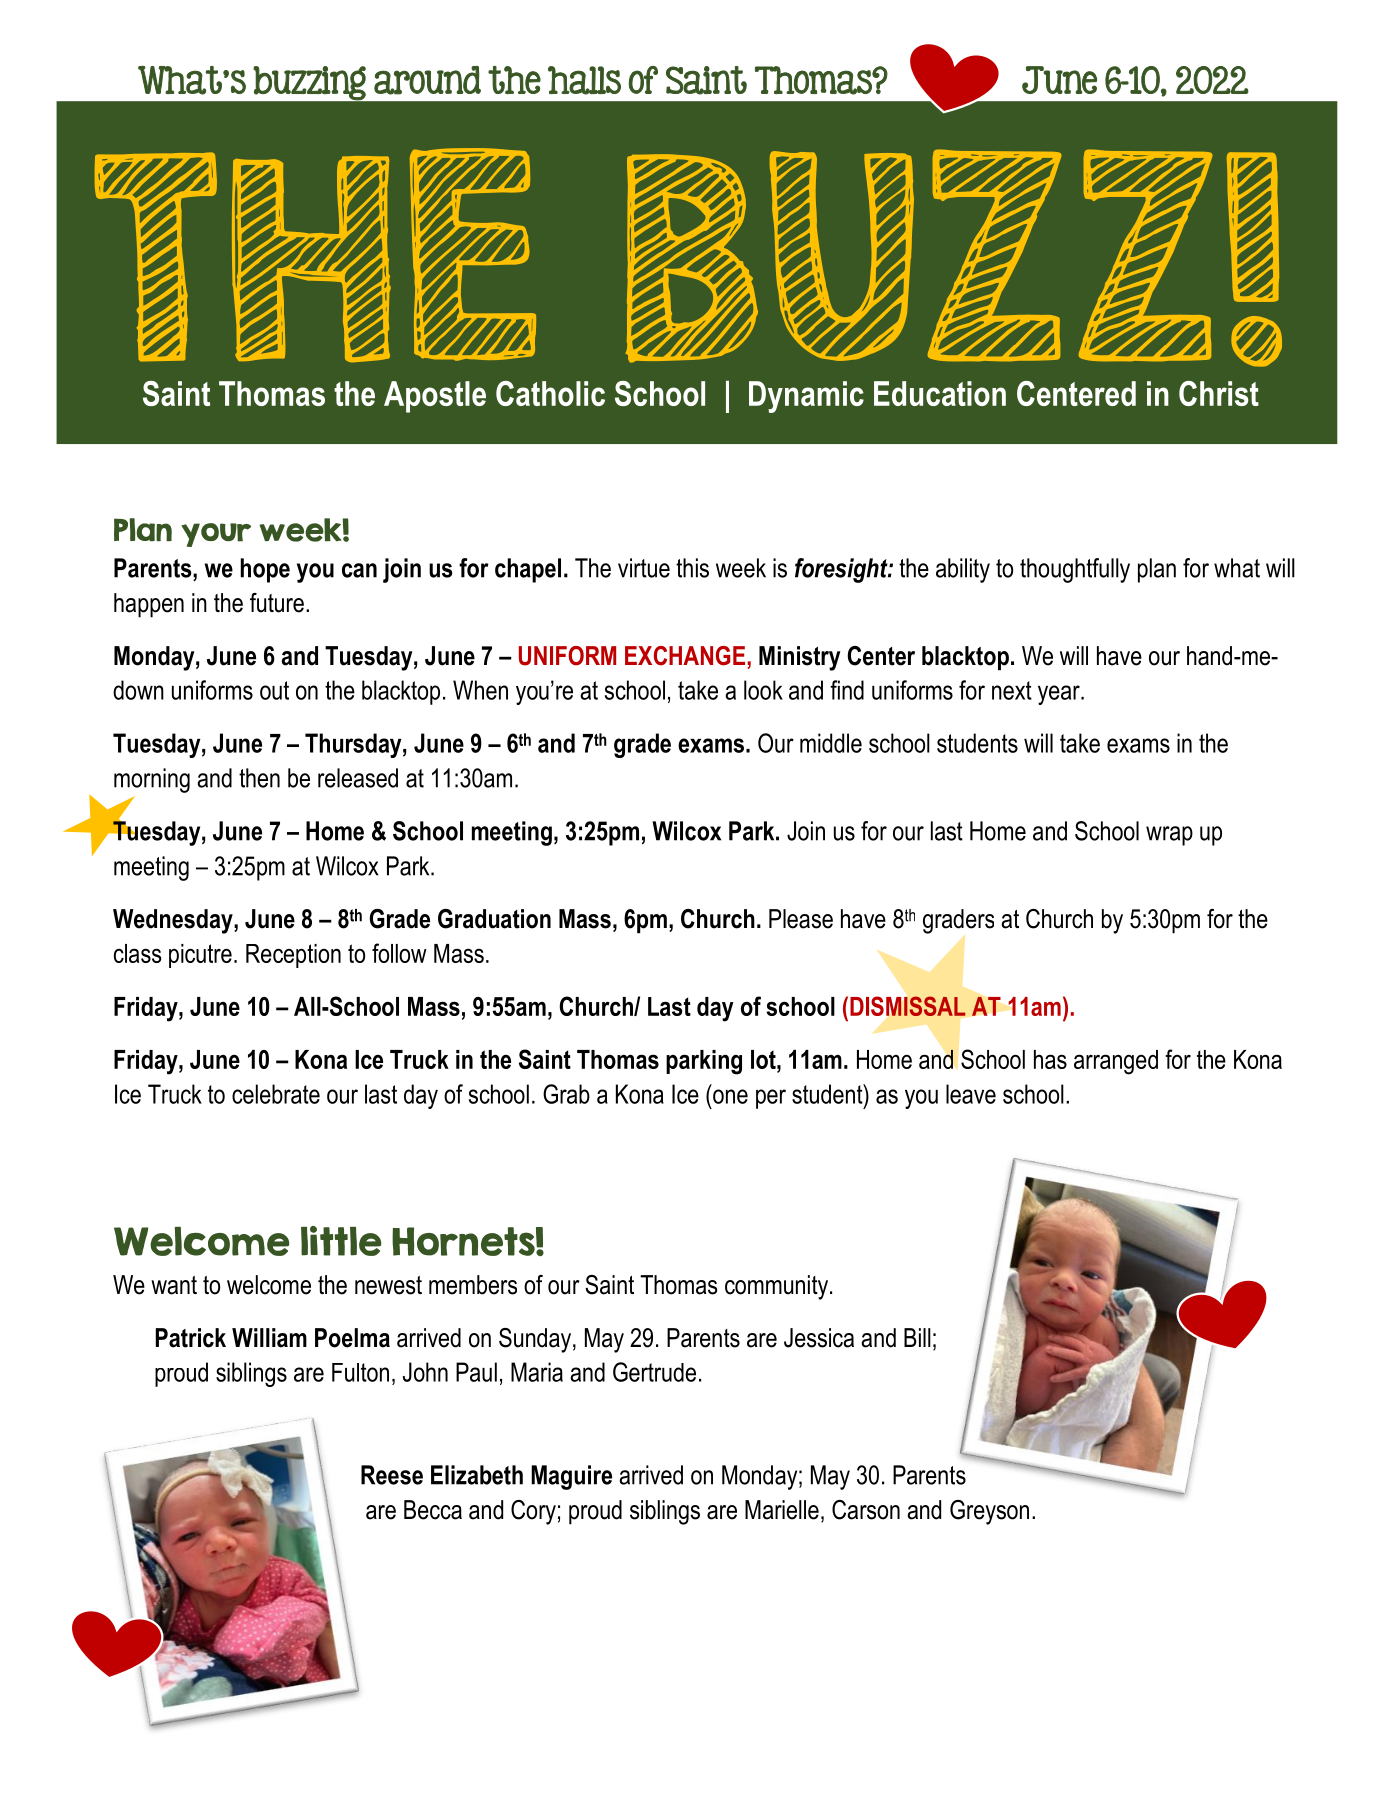 This screenshot has height=1811, width=1399. What do you see at coordinates (293, 956) in the screenshot?
I see `Reception` at bounding box center [293, 956].
